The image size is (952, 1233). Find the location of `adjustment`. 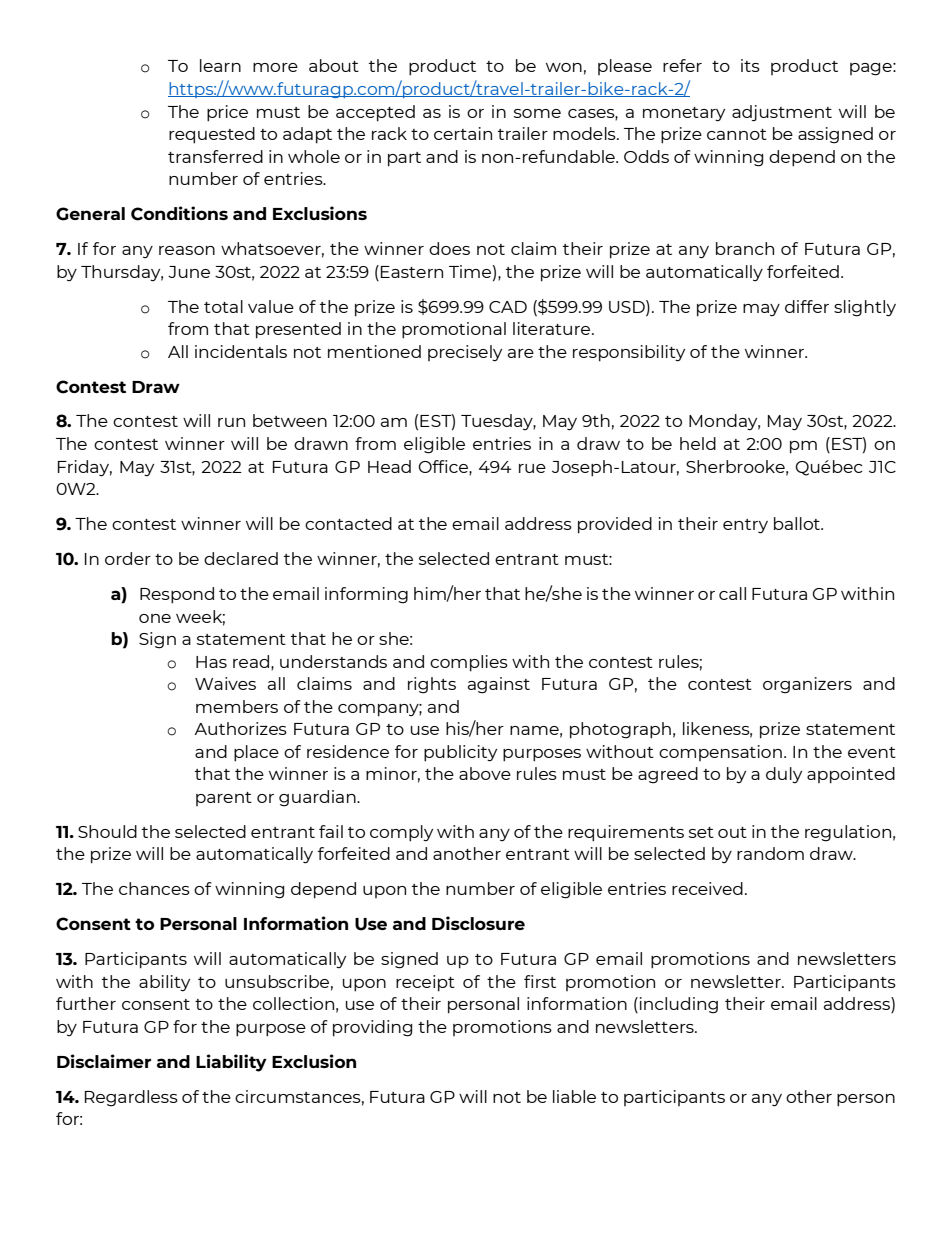

adjustment is located at coordinates (782, 113).
